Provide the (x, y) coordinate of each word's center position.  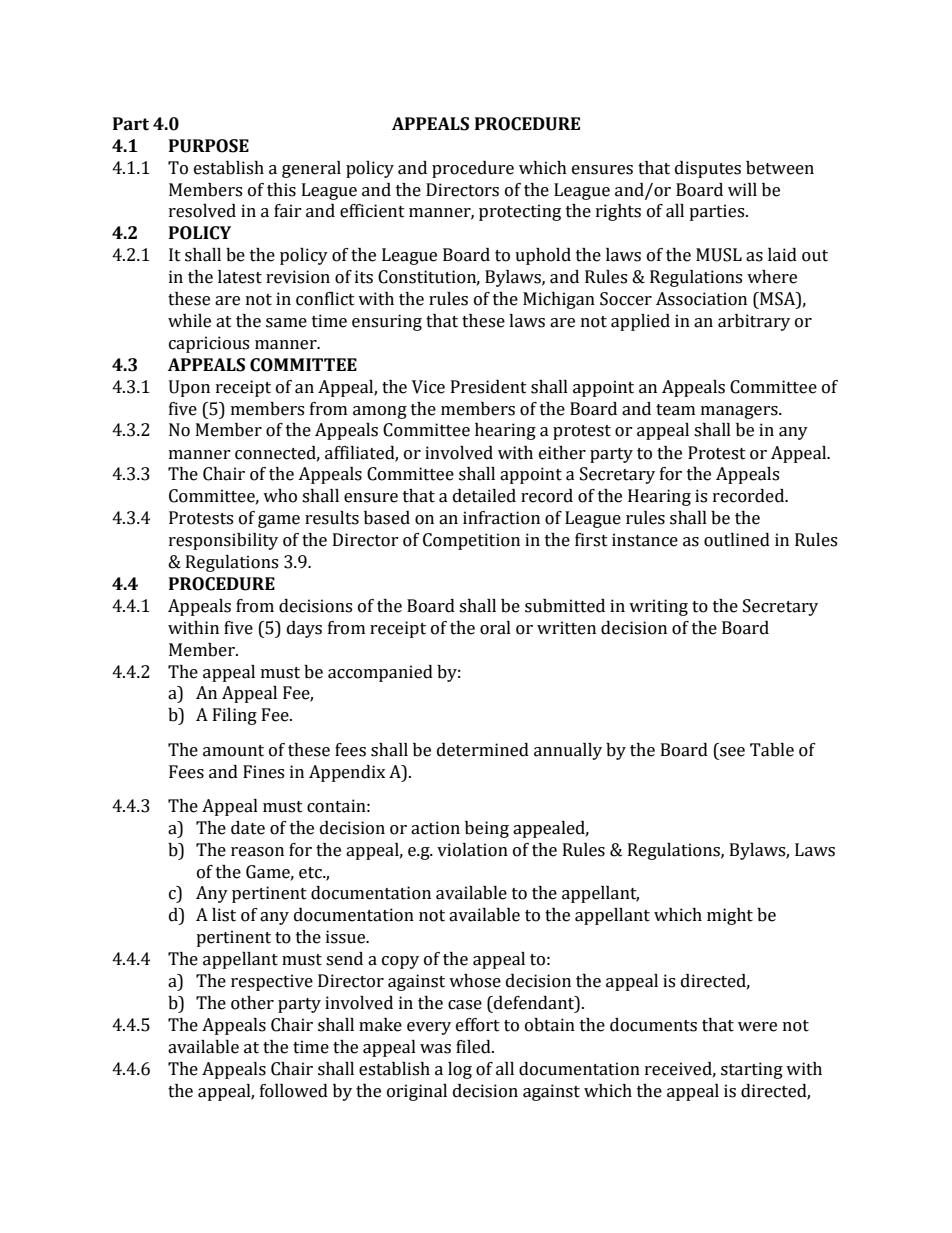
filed (474, 1047)
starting (752, 1070)
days (304, 629)
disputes (708, 169)
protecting (520, 212)
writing (658, 607)
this (281, 190)
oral (495, 628)
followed (294, 1091)
